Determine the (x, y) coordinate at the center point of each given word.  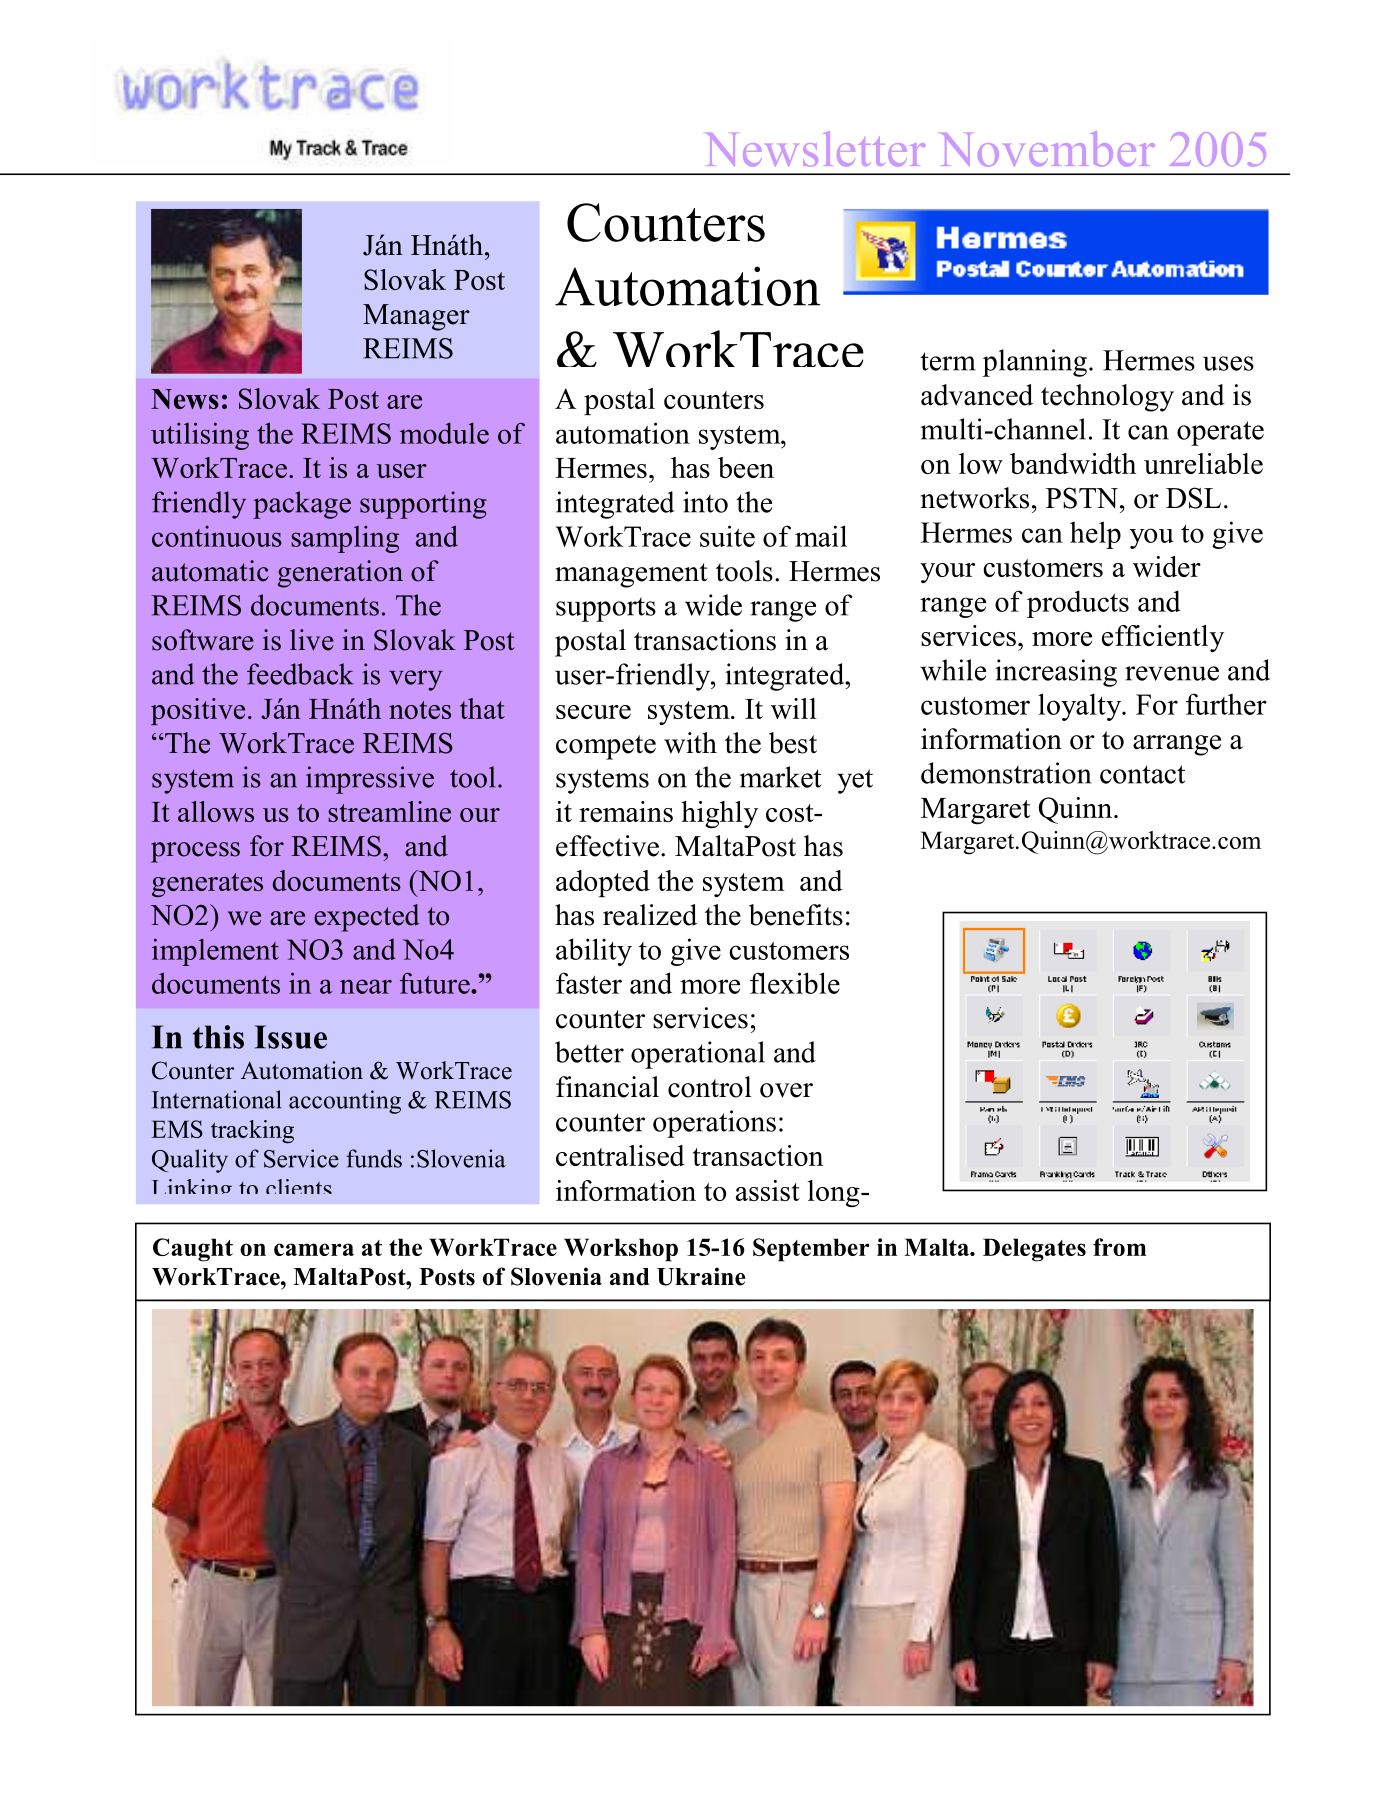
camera (314, 1249)
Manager (416, 317)
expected (367, 918)
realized (650, 915)
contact (1142, 774)
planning (1035, 363)
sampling (345, 539)
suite (727, 536)
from (1120, 1247)
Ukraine (701, 1276)
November (1048, 148)
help (1095, 535)
